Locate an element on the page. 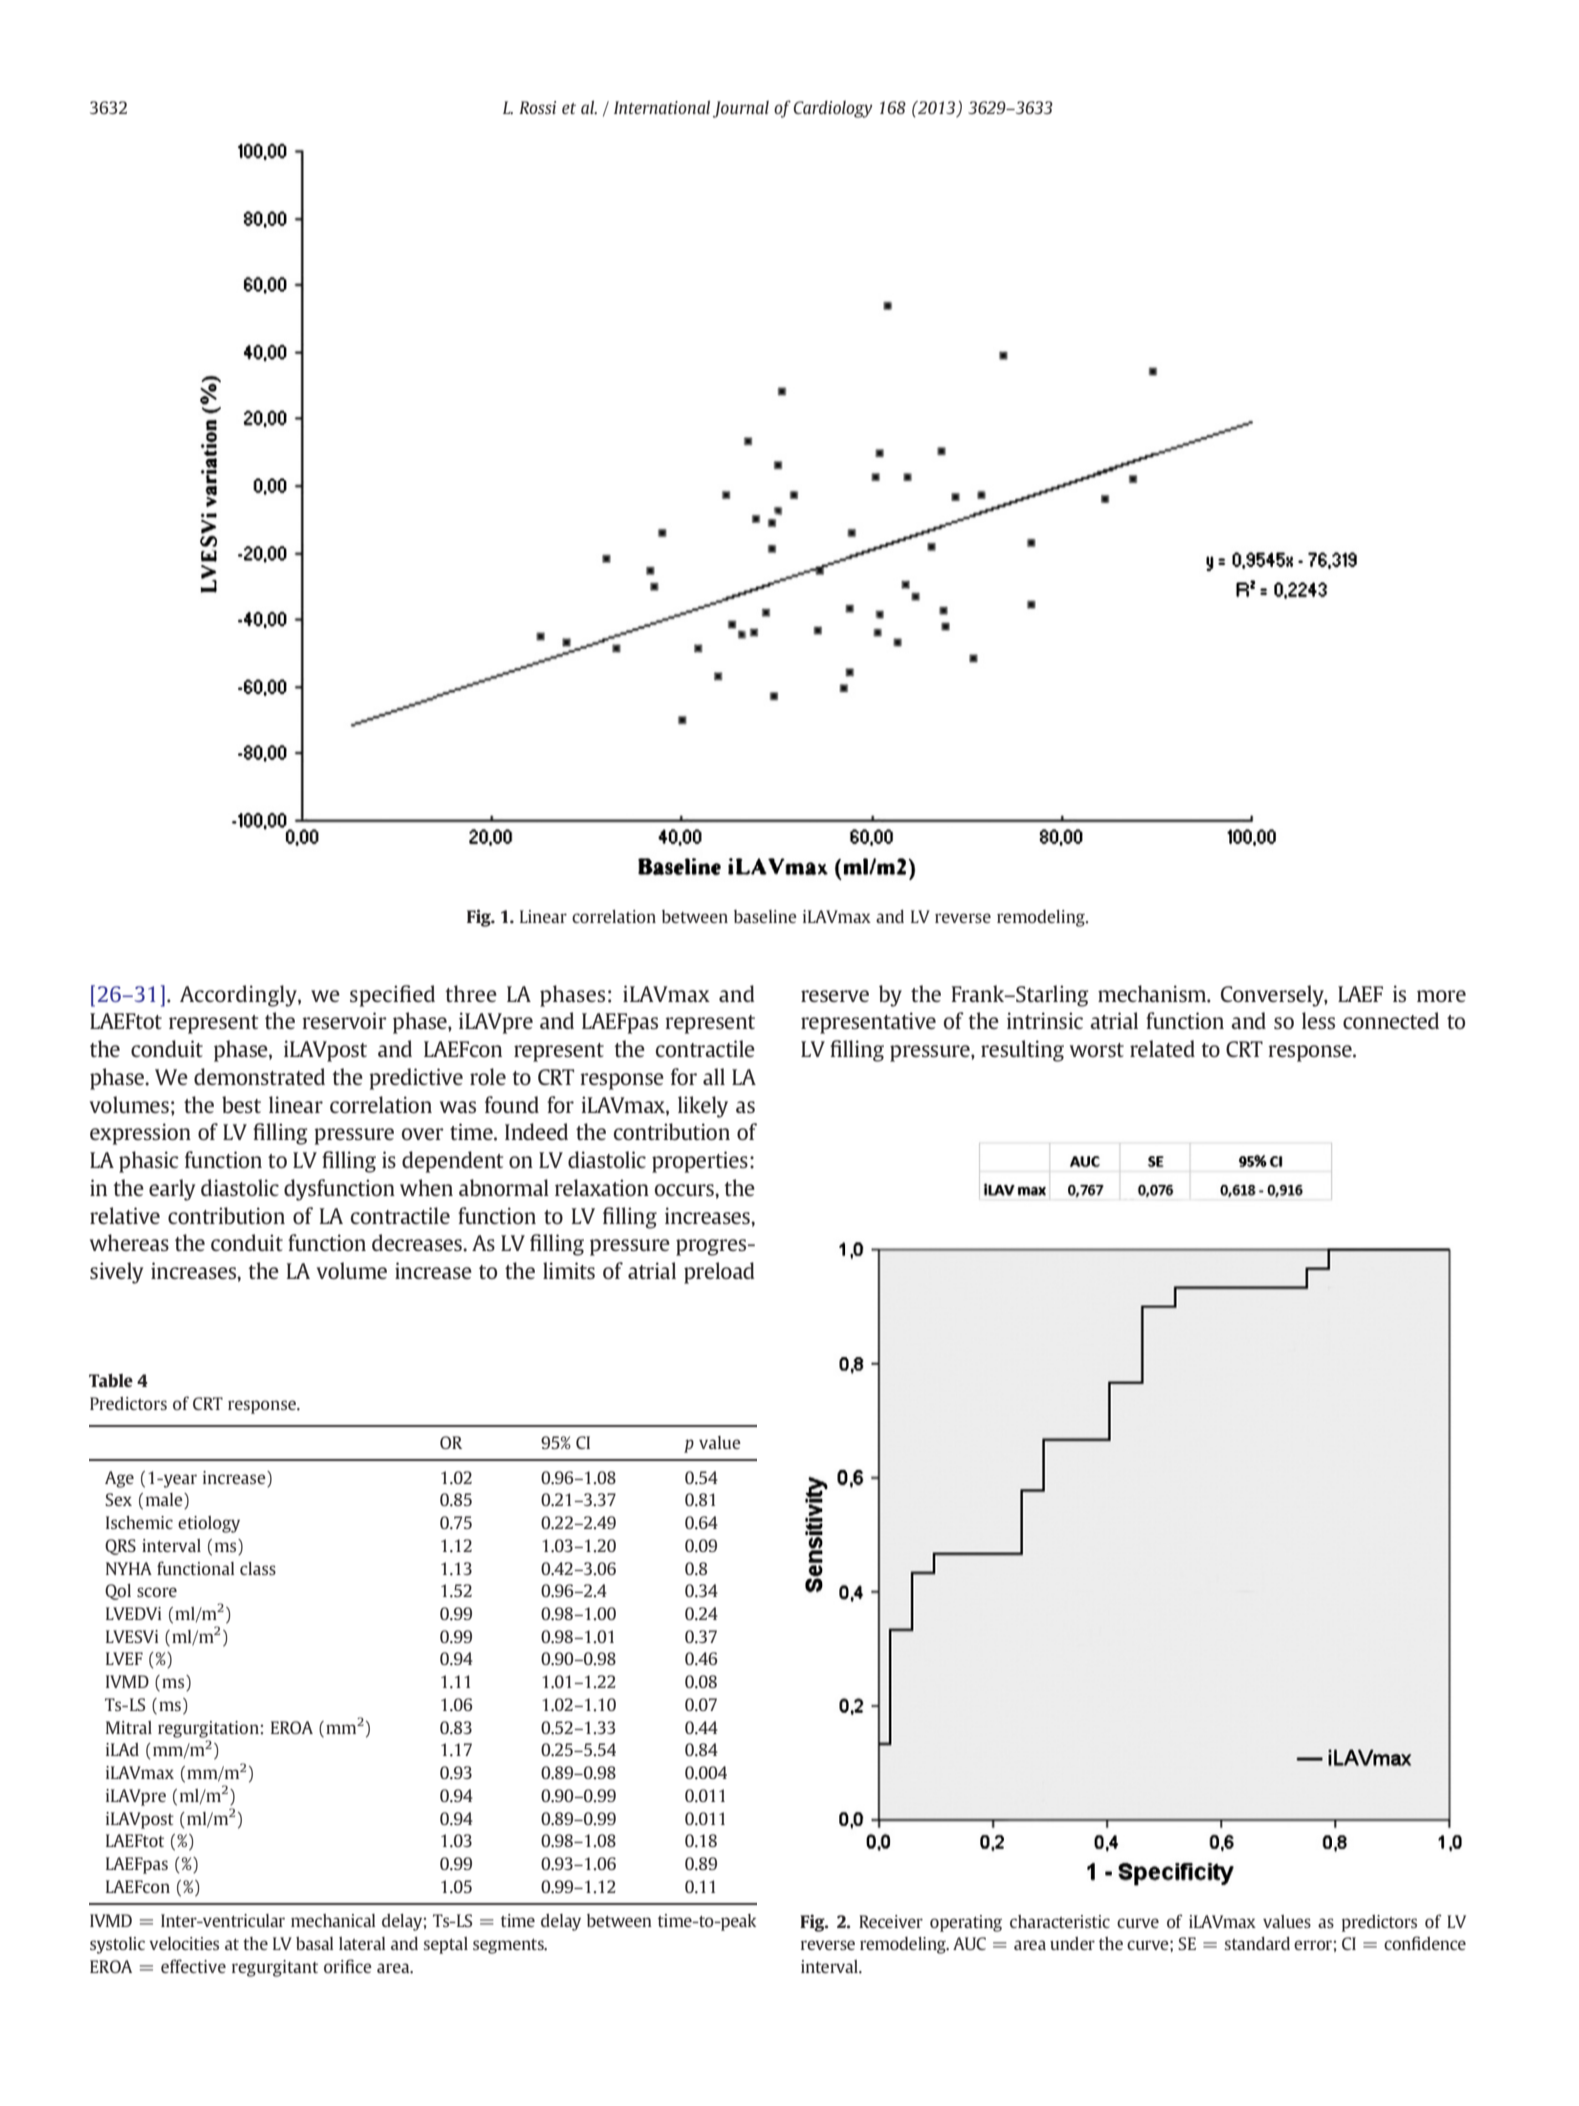 Image resolution: width=1579 pixels, height=2106 pixels. preload is located at coordinates (719, 1273).
